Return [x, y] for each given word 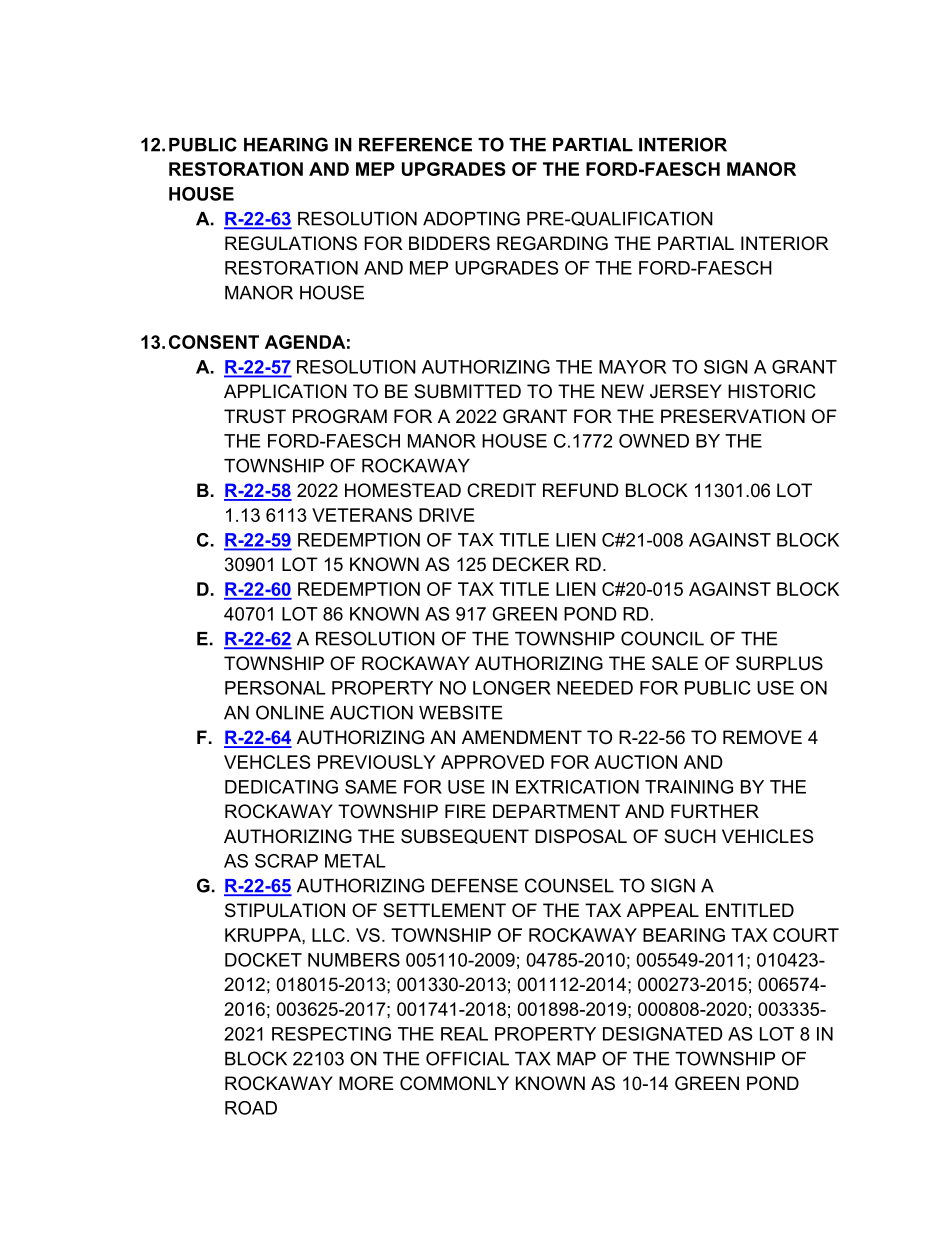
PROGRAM [340, 416]
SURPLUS [779, 663]
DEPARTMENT [556, 811]
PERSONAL [275, 688]
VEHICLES [767, 836]
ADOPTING [471, 218]
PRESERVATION [733, 416]
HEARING [286, 144]
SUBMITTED [467, 391]
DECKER [531, 564]
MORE [366, 1083]
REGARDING [552, 243]
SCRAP [286, 861]
